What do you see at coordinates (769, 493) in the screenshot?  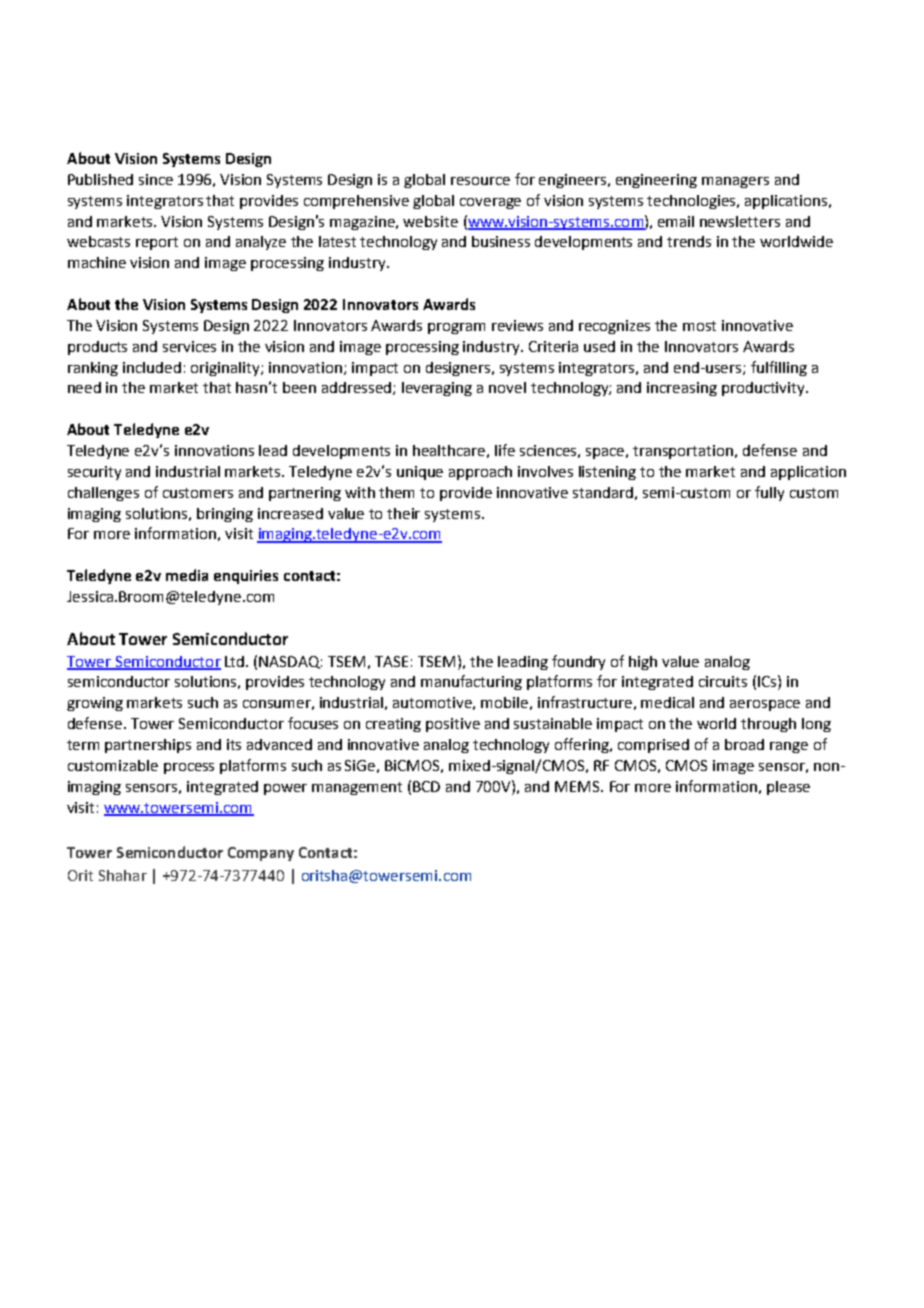 I see `fully` at bounding box center [769, 493].
